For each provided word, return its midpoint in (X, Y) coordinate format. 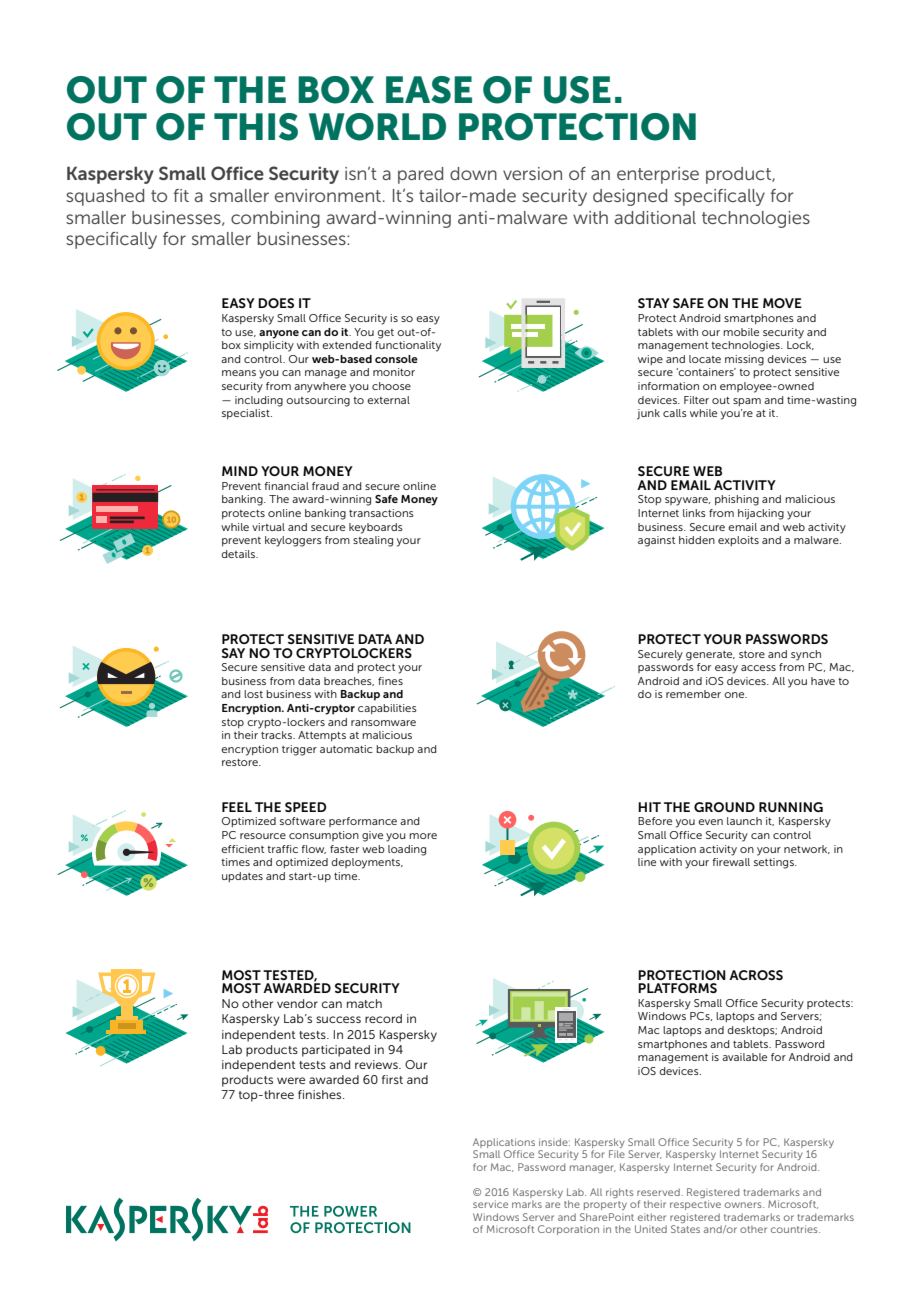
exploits (738, 541)
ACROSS (756, 975)
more (423, 836)
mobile (741, 332)
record (383, 1018)
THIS (256, 127)
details (239, 554)
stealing (373, 541)
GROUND (724, 807)
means (239, 373)
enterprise (658, 175)
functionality (408, 346)
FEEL (237, 807)
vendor (297, 1003)
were (291, 1080)
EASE (429, 90)
